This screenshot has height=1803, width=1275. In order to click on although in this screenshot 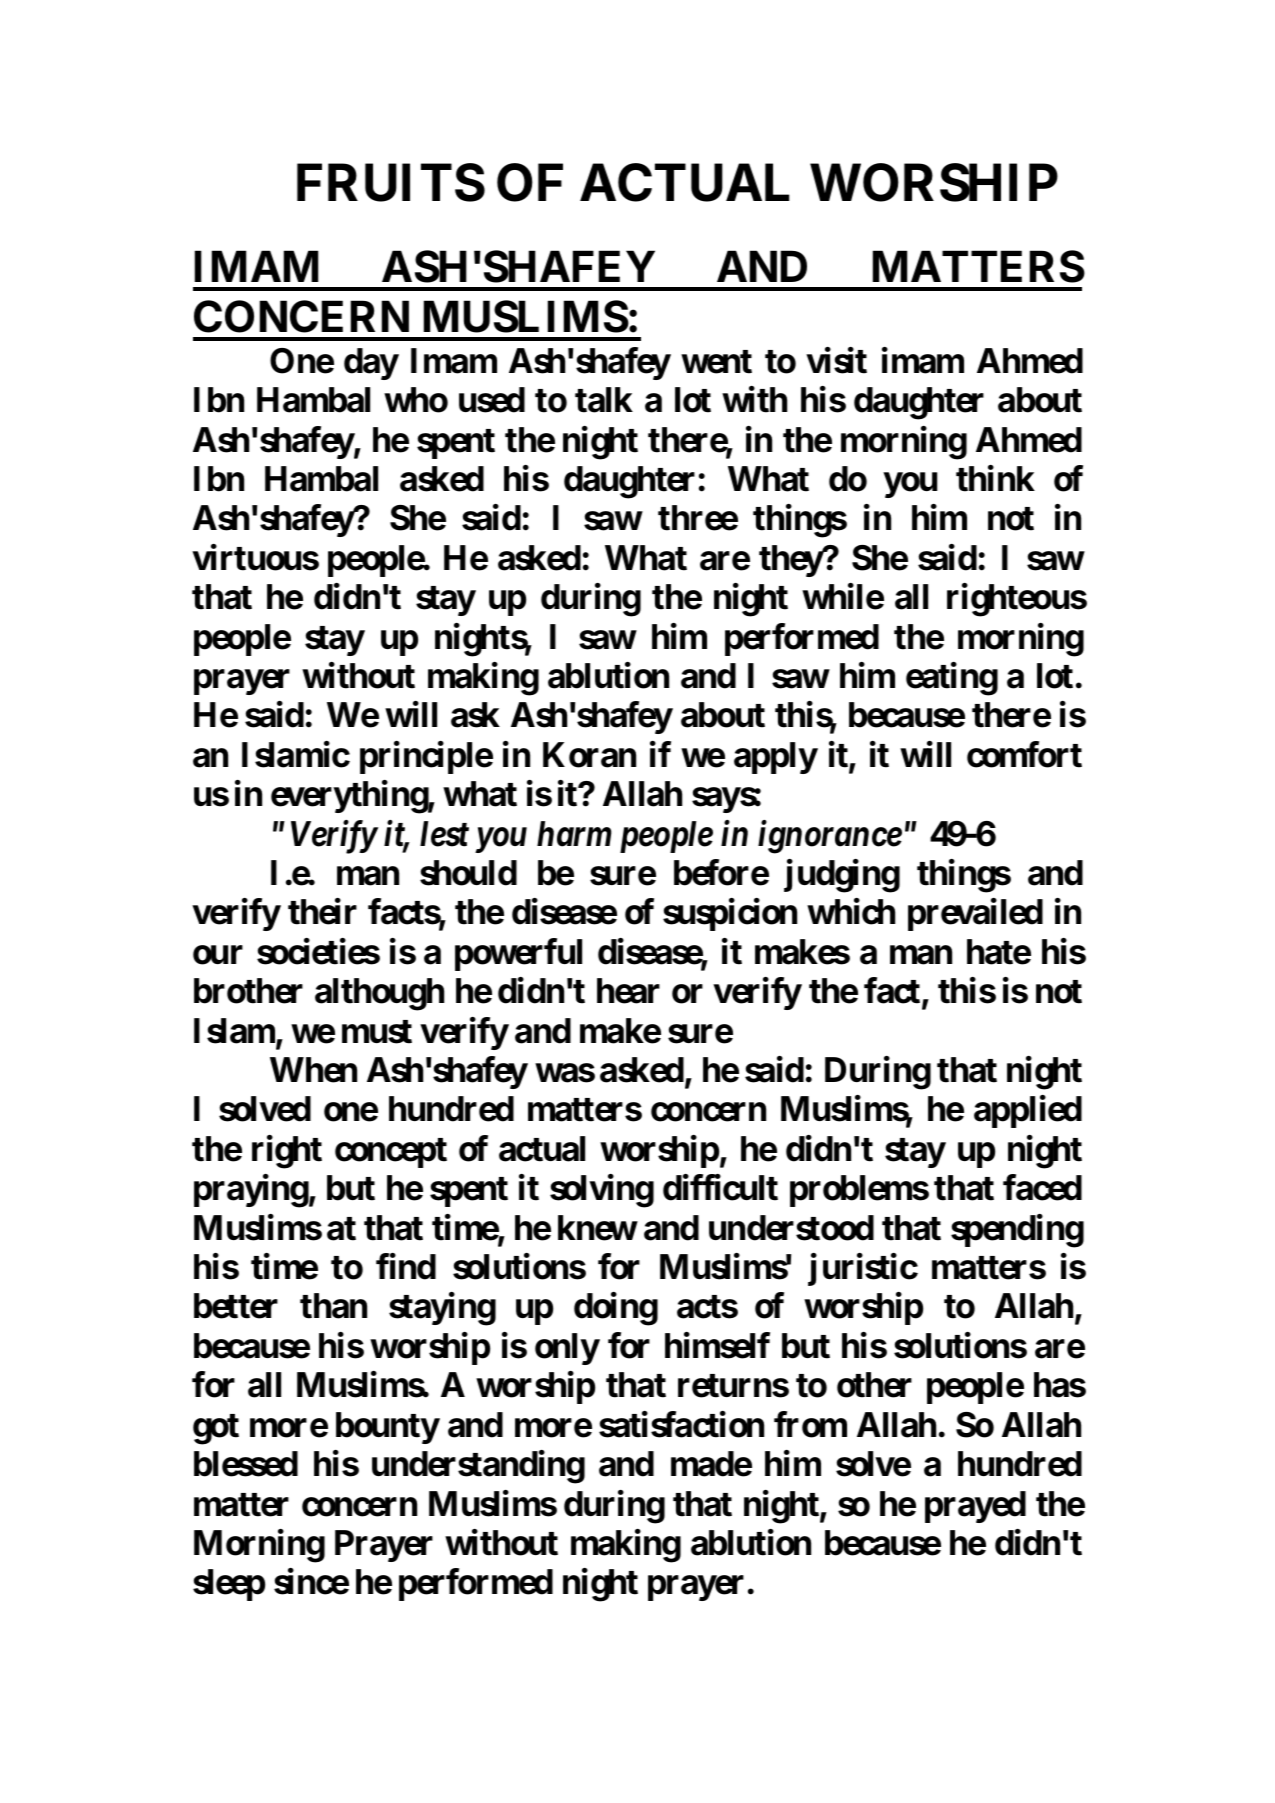, I will do `click(379, 994)`.
